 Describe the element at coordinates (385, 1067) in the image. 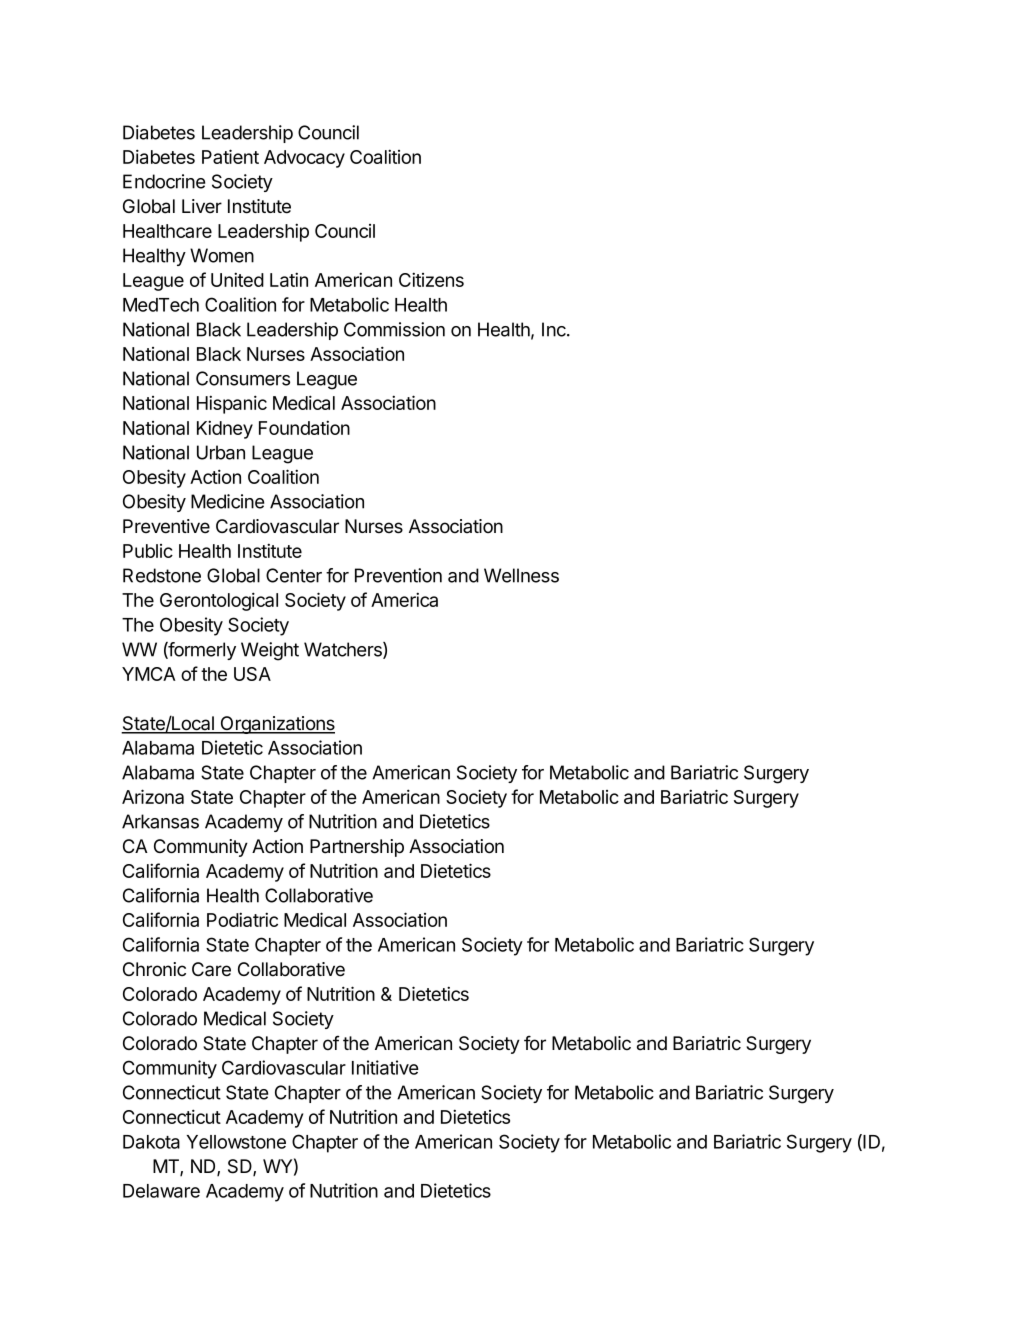

I see `Initiative` at that location.
